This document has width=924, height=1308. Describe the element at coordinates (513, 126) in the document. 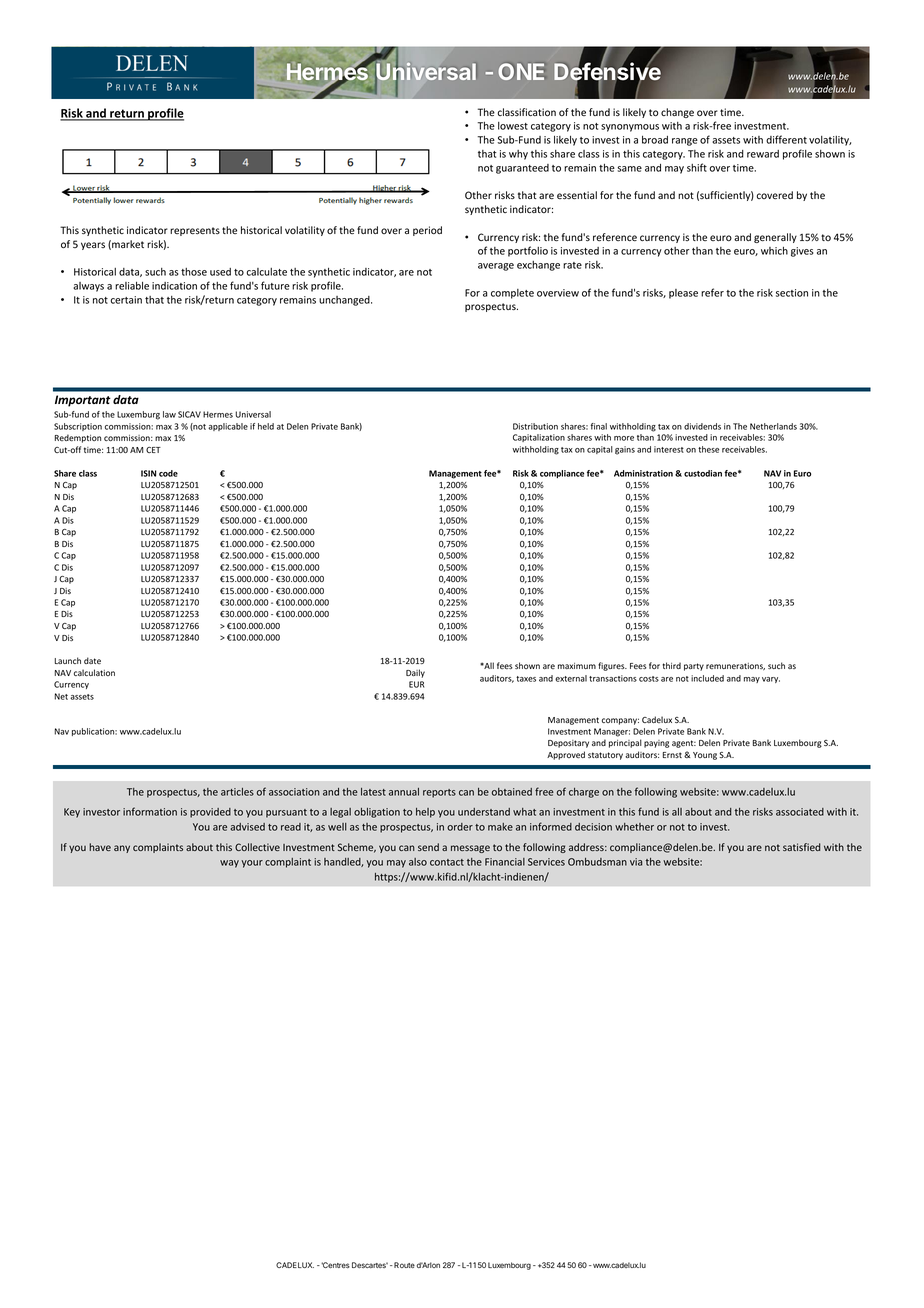

I see `lowest` at that location.
